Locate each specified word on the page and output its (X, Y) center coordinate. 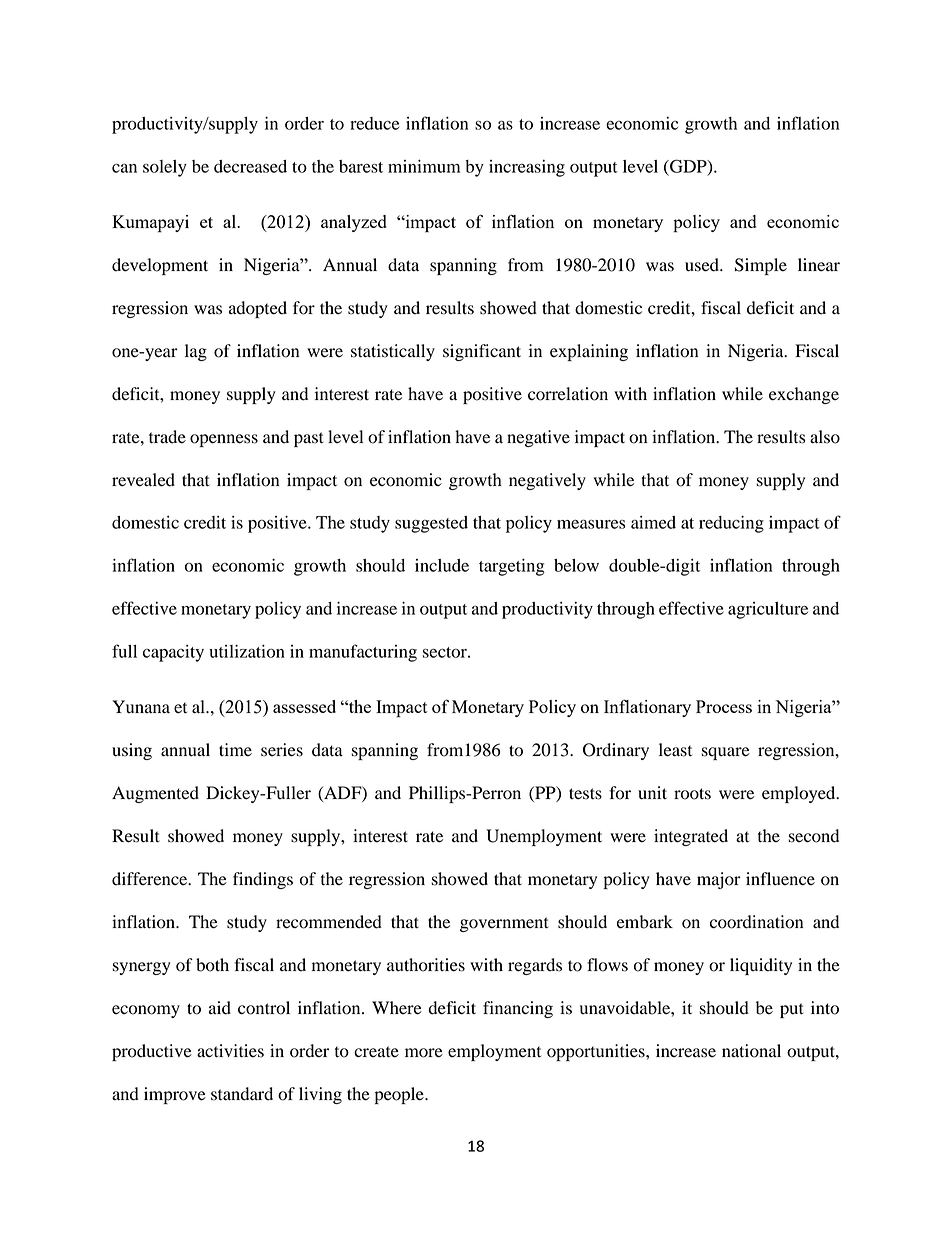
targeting (512, 567)
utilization (247, 651)
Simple (761, 266)
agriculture (768, 610)
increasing (527, 168)
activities (230, 1051)
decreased (250, 166)
